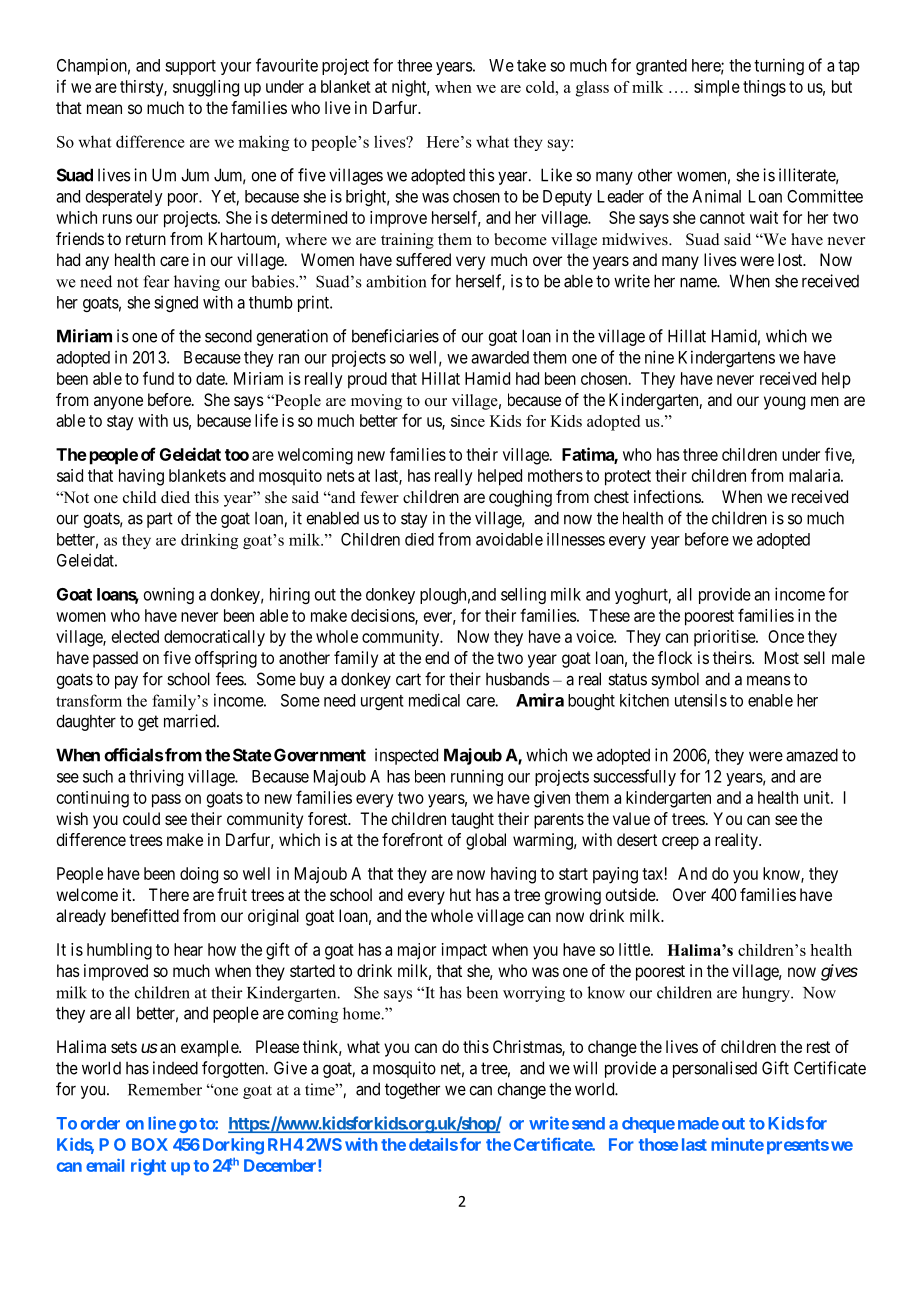  I want to click on together, so click(412, 1090).
